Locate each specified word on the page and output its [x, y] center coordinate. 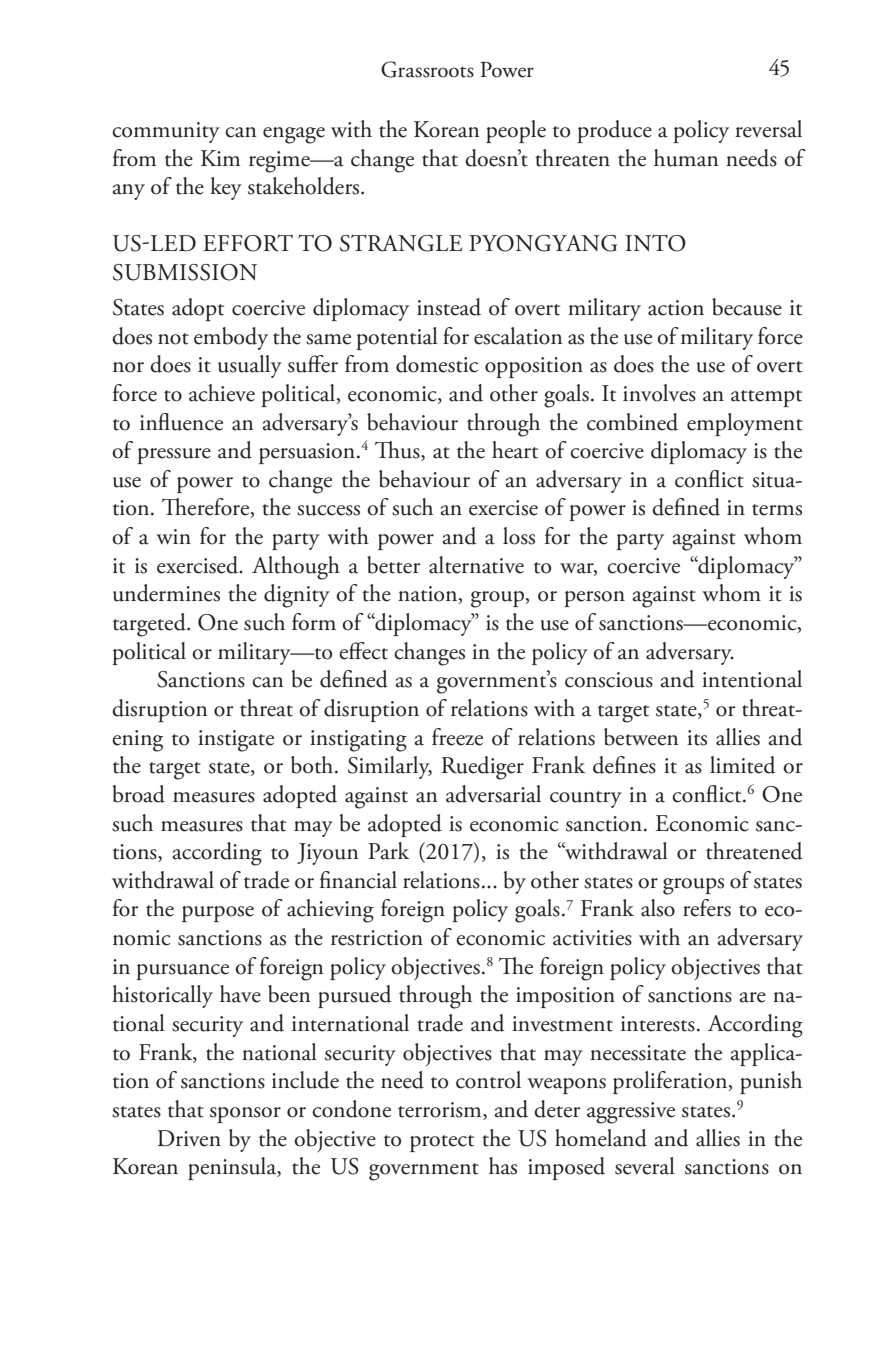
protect [442, 1143]
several [645, 1166]
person [594, 599]
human [686, 158]
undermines [166, 593]
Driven [189, 1138]
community [166, 132]
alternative [476, 565]
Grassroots [427, 69]
